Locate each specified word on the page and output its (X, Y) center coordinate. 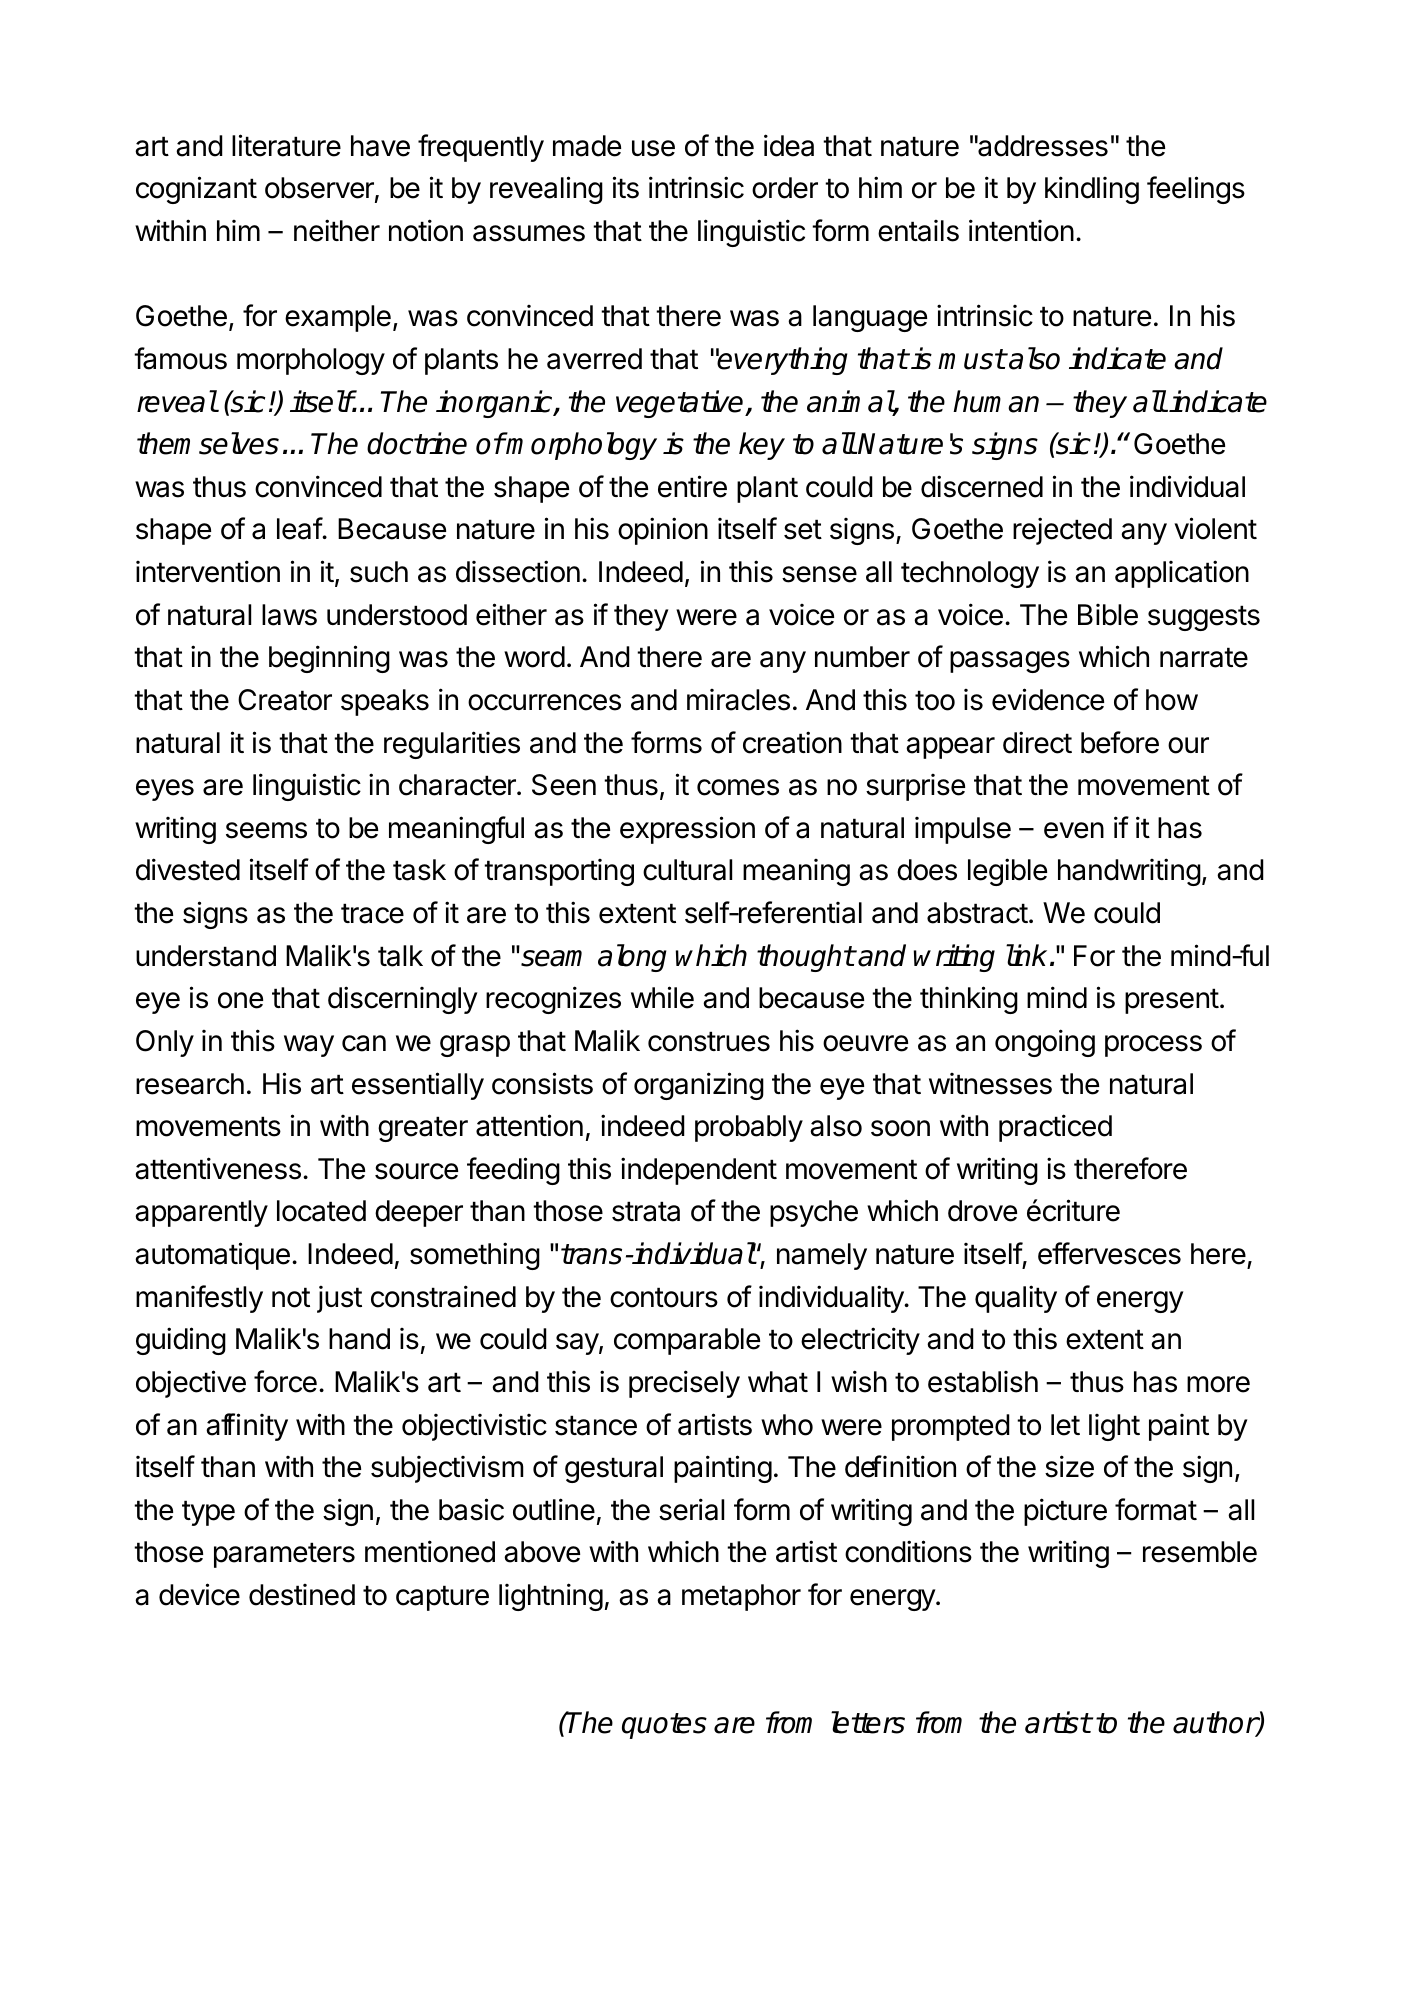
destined (302, 1595)
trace (372, 913)
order (785, 188)
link (1026, 955)
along (632, 958)
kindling (1092, 190)
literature (286, 145)
